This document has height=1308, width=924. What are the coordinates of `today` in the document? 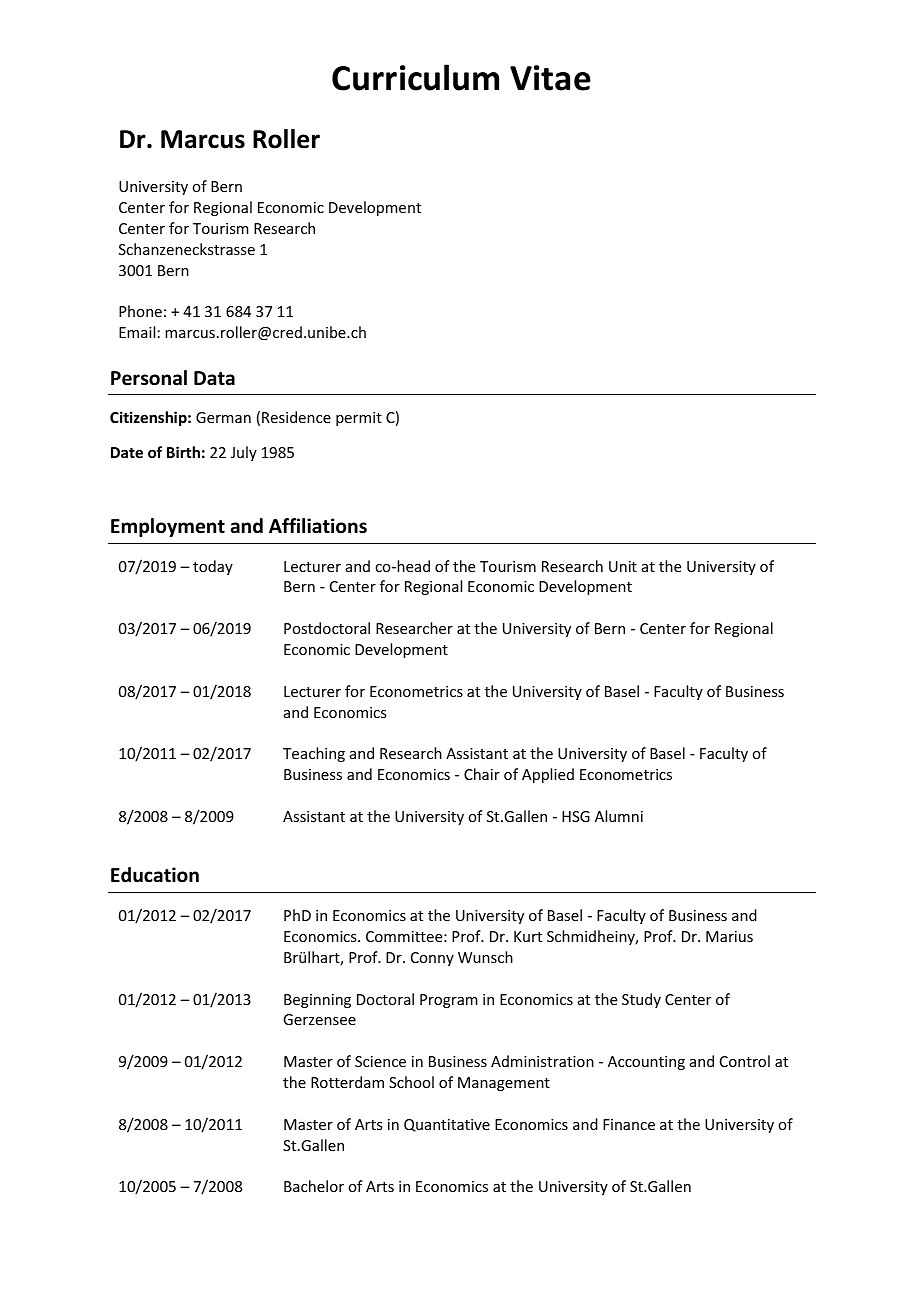 It's located at (213, 567).
